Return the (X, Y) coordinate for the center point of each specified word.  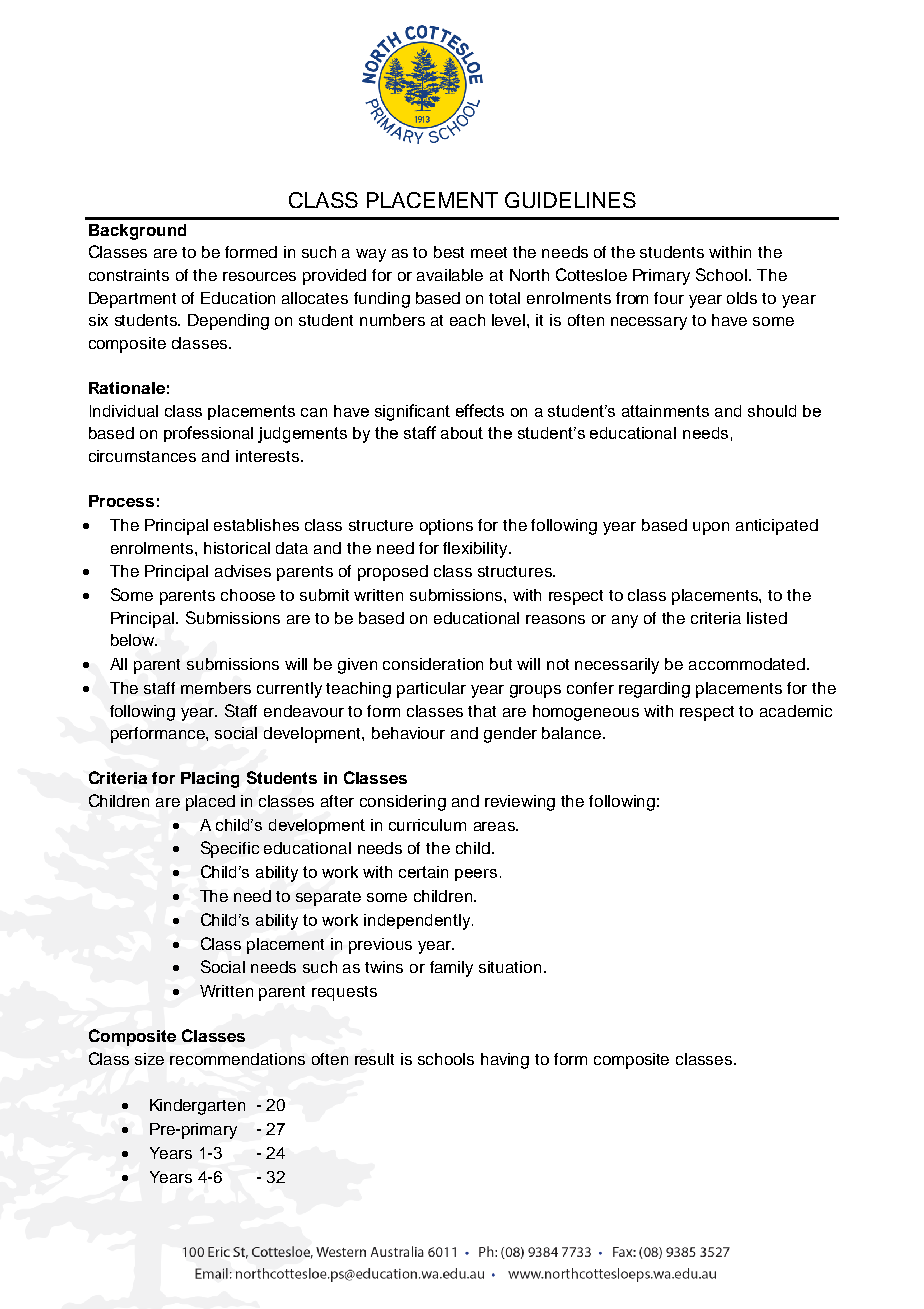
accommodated (747, 664)
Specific (230, 849)
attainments (665, 411)
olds (742, 298)
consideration (433, 664)
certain (423, 872)
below (134, 640)
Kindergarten (197, 1107)
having (505, 1061)
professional (208, 434)
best (449, 252)
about (462, 433)
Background (137, 232)
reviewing (520, 803)
